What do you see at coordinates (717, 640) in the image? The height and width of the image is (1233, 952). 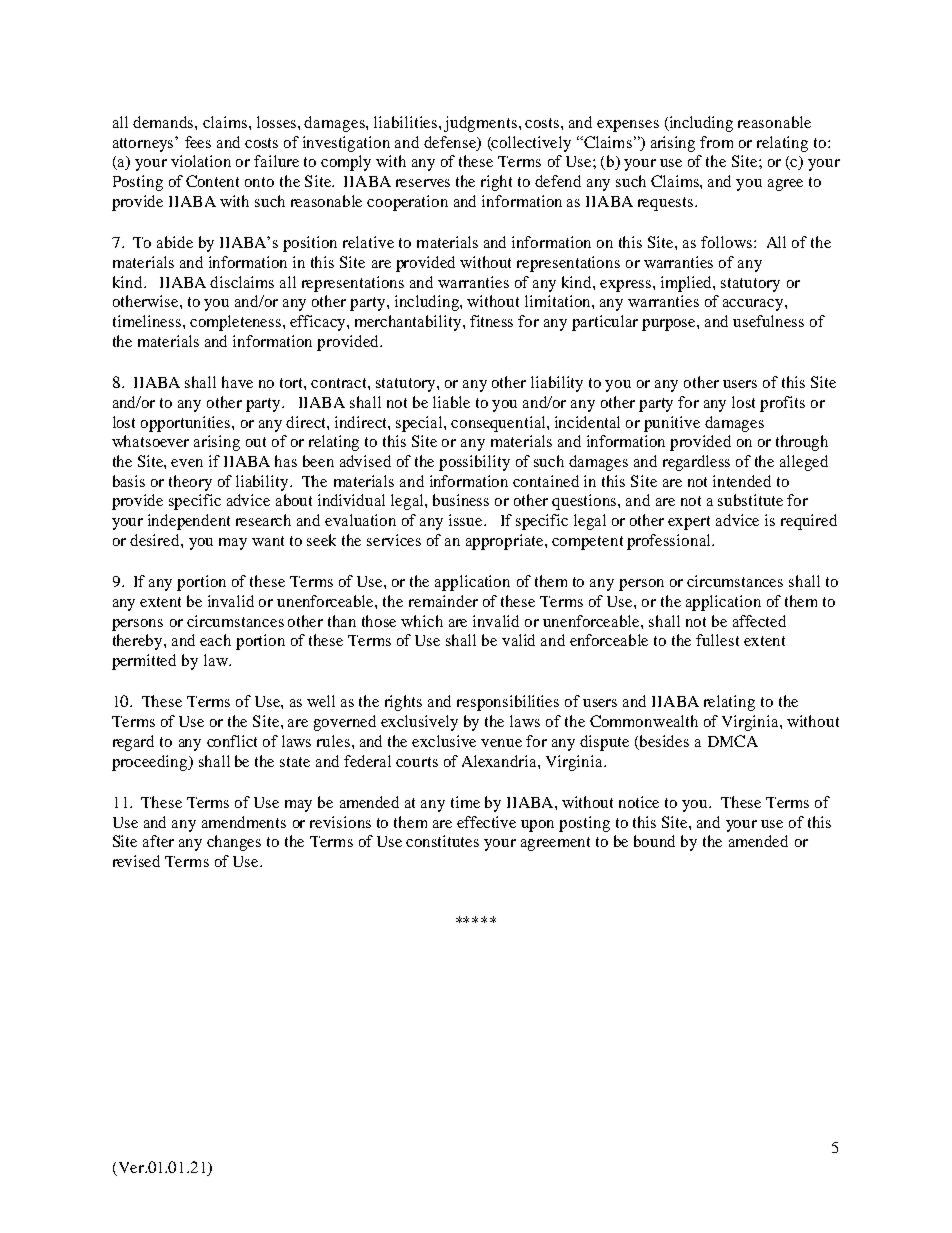 I see `fullest` at bounding box center [717, 640].
